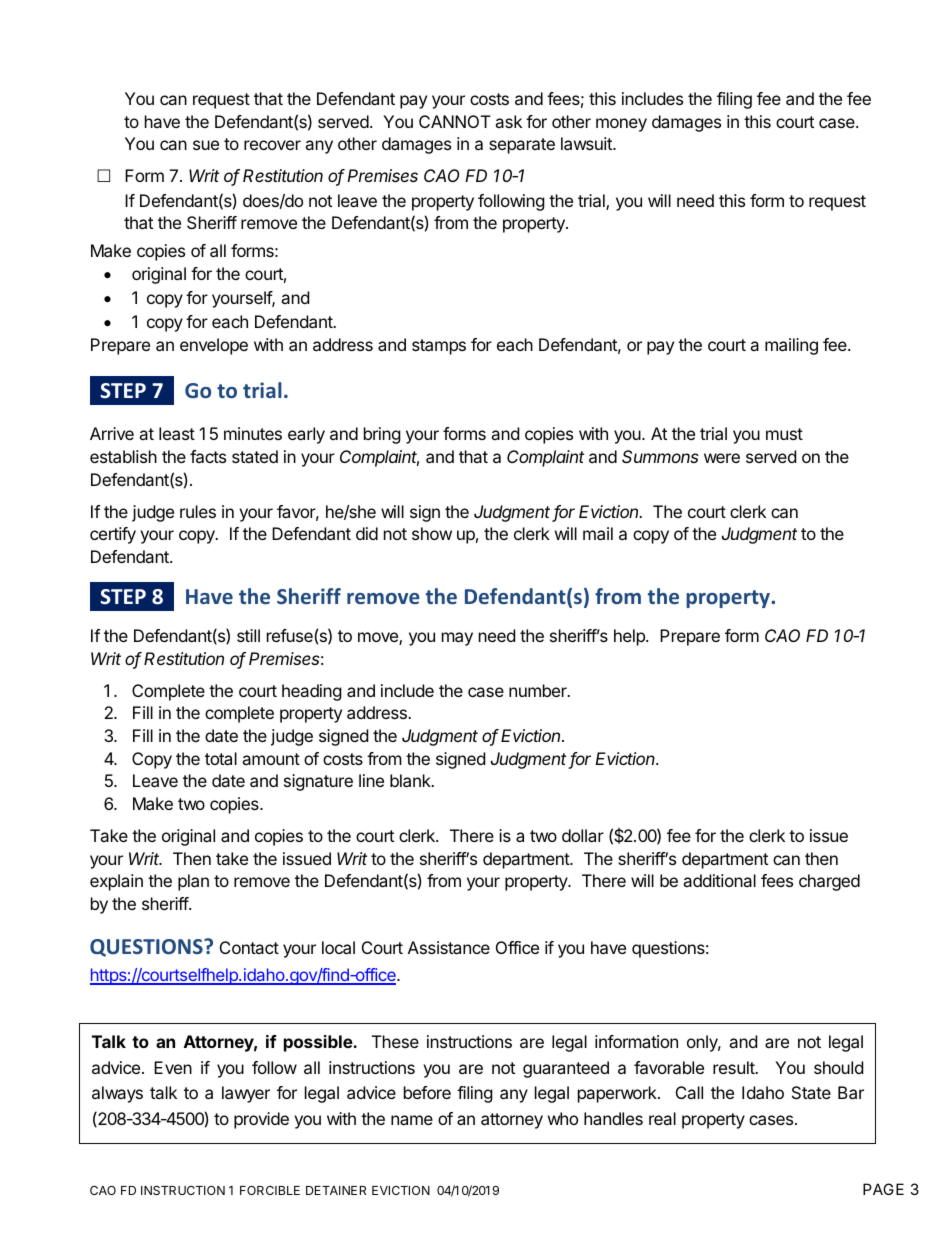 The image size is (952, 1233). Describe the element at coordinates (261, 1120) in the screenshot. I see `provide` at that location.
